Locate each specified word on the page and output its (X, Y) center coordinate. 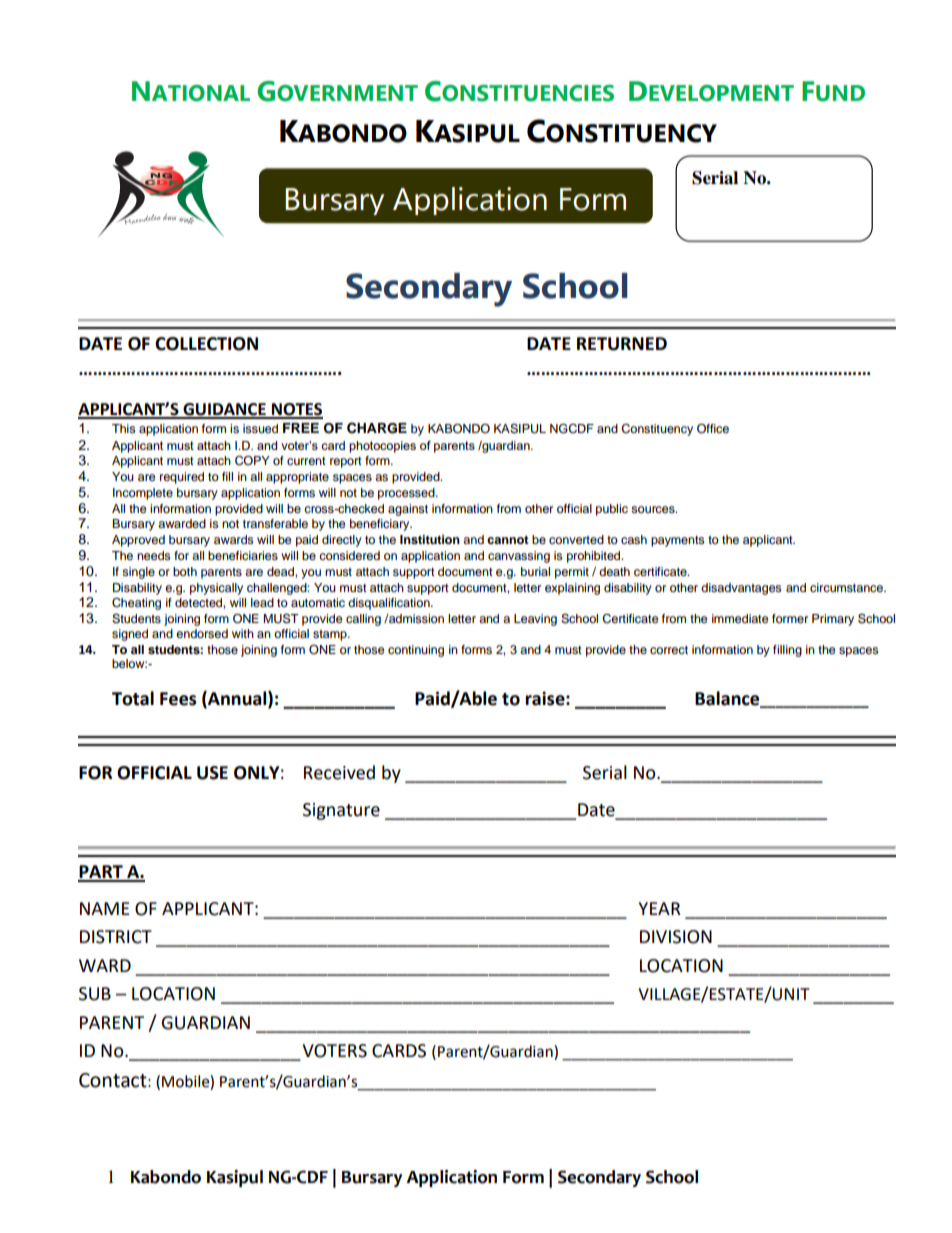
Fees (178, 699)
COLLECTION (206, 344)
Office (713, 429)
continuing (416, 651)
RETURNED (622, 344)
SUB (95, 994)
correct (669, 650)
